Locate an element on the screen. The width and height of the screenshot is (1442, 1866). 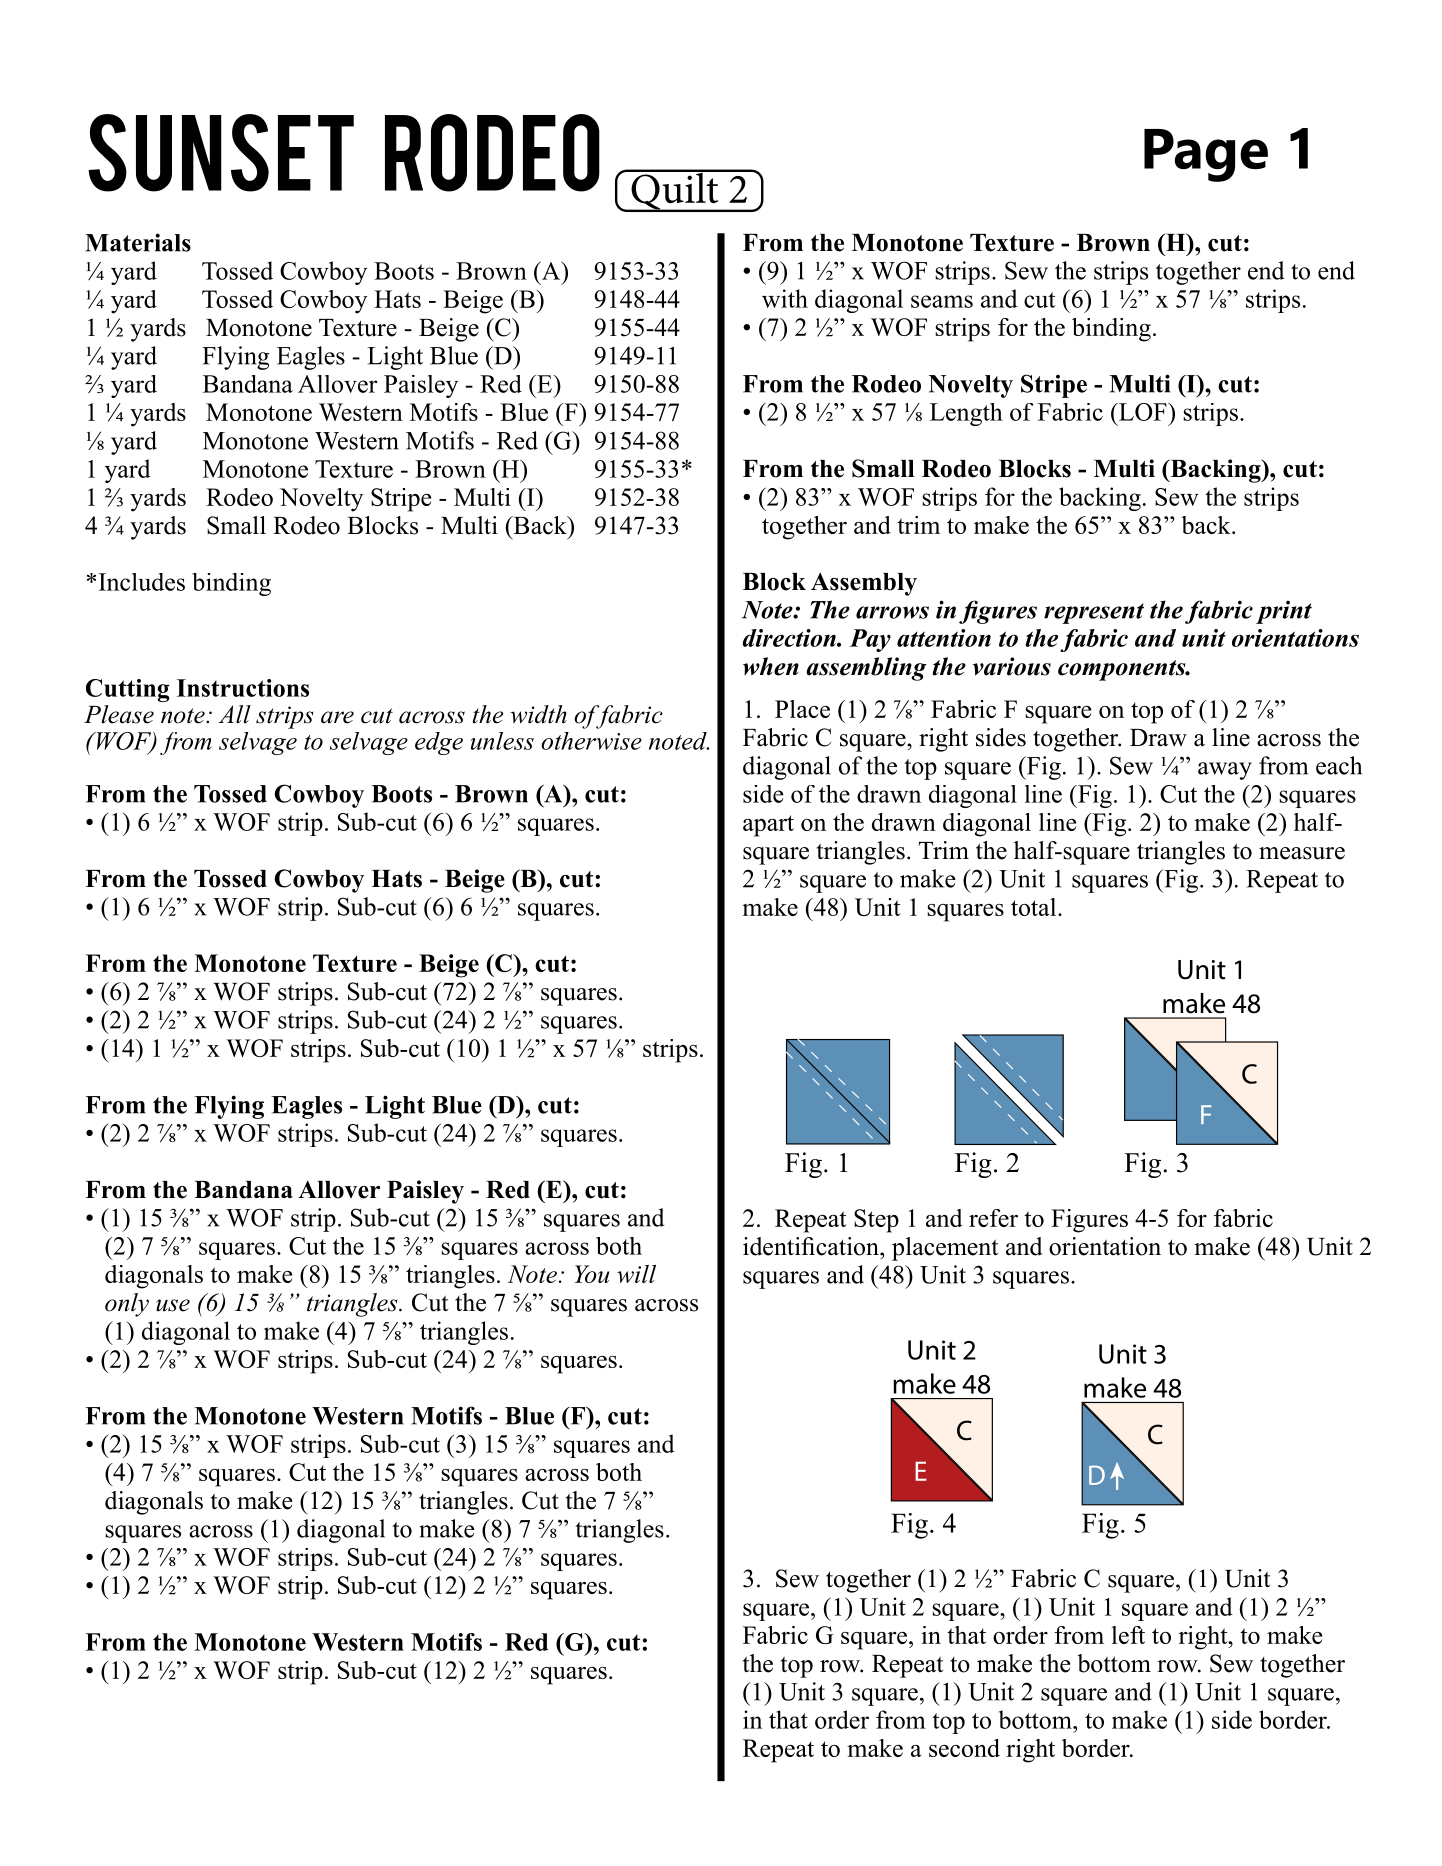
apart is located at coordinates (768, 826).
